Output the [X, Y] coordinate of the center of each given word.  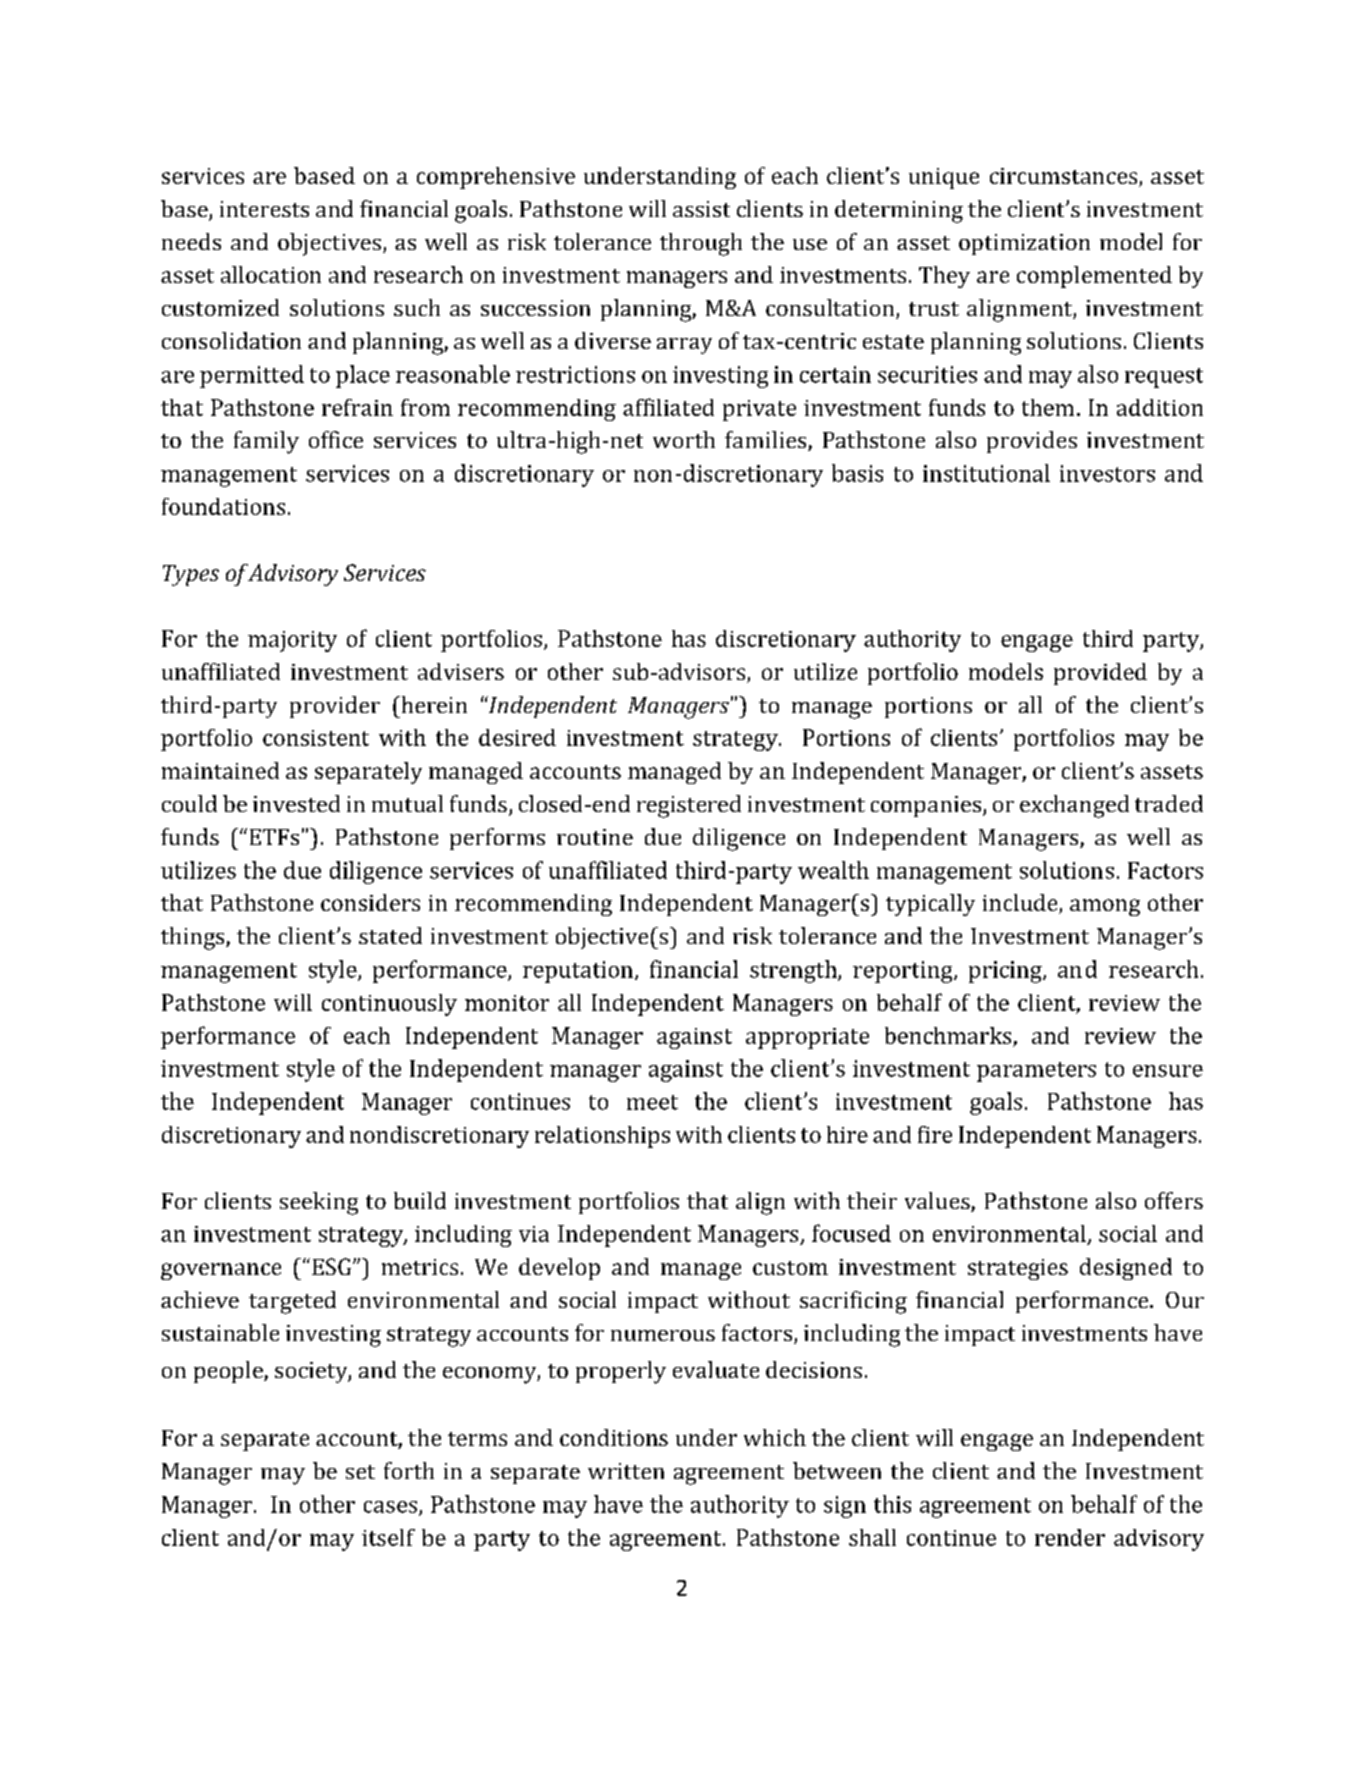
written [626, 1471]
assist [701, 209]
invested [296, 803]
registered [689, 806]
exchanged [1074, 806]
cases [392, 1508]
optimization [1024, 244]
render [1070, 1537]
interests [264, 209]
